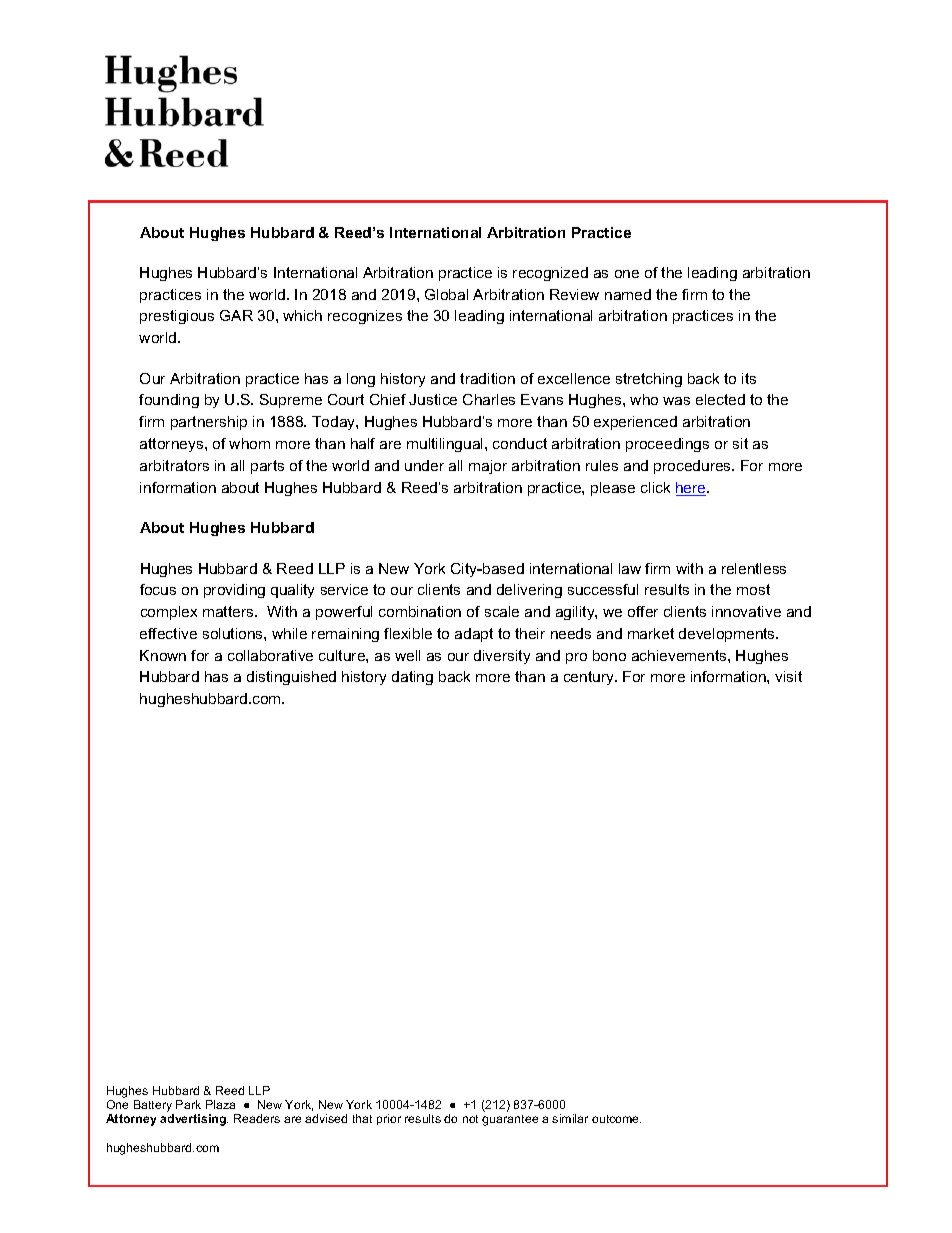 The image size is (952, 1233). What do you see at coordinates (220, 1104) in the screenshot?
I see `Plaza` at bounding box center [220, 1104].
